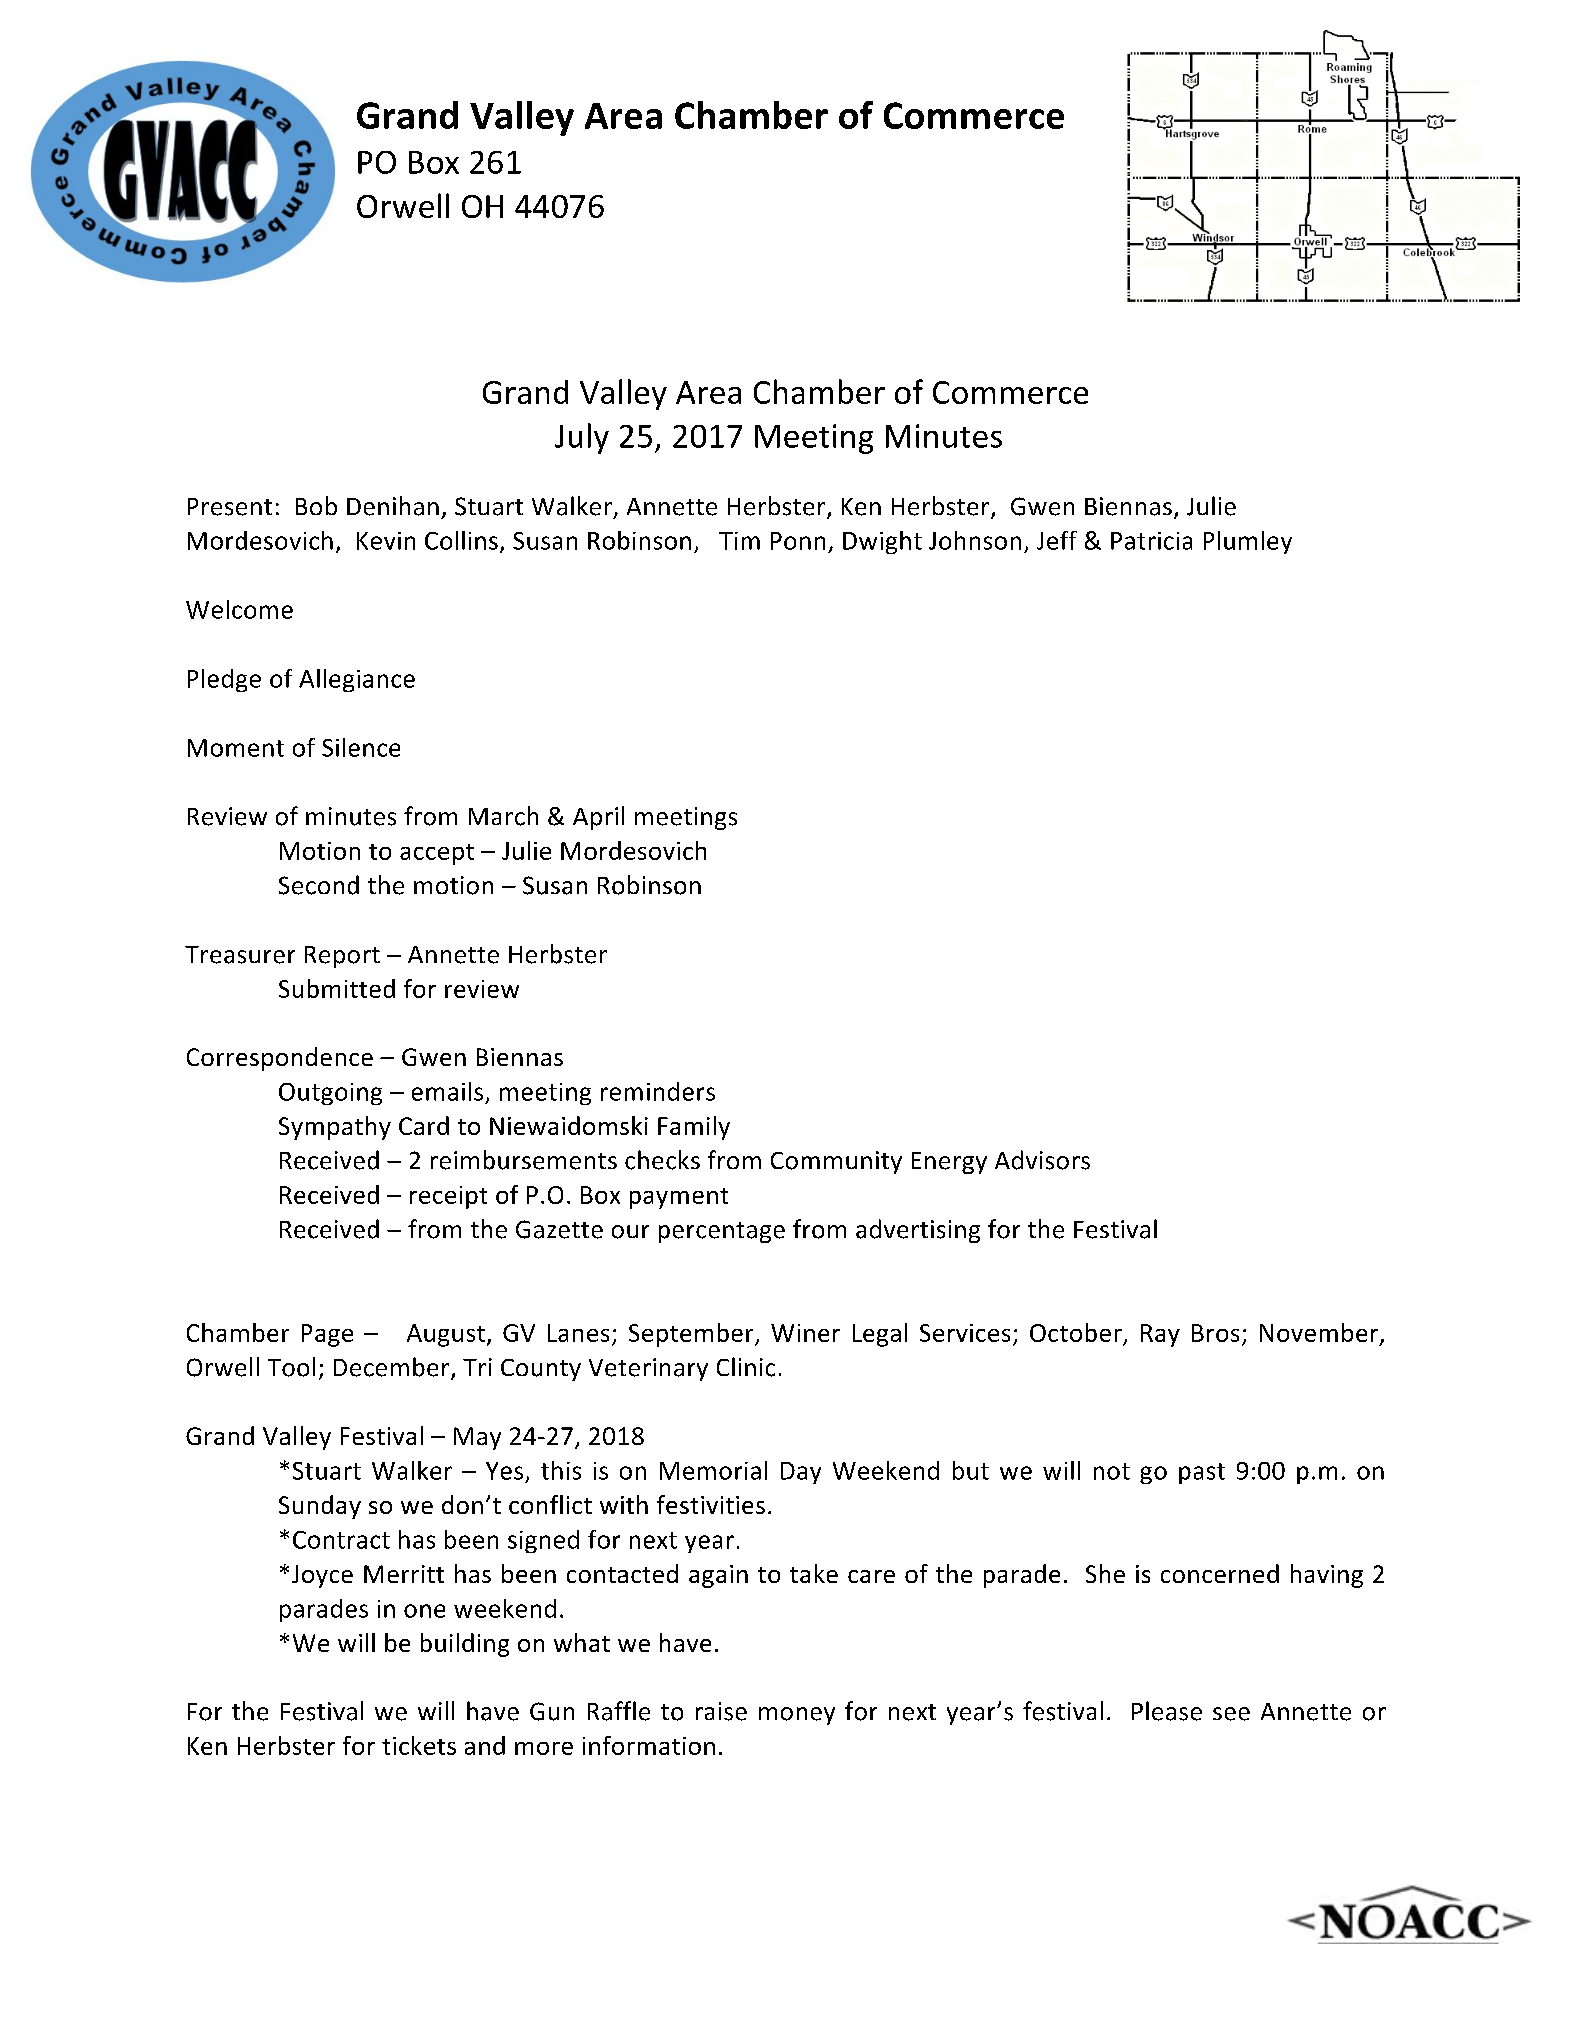  Describe the element at coordinates (598, 818) in the page. I see `April` at that location.
